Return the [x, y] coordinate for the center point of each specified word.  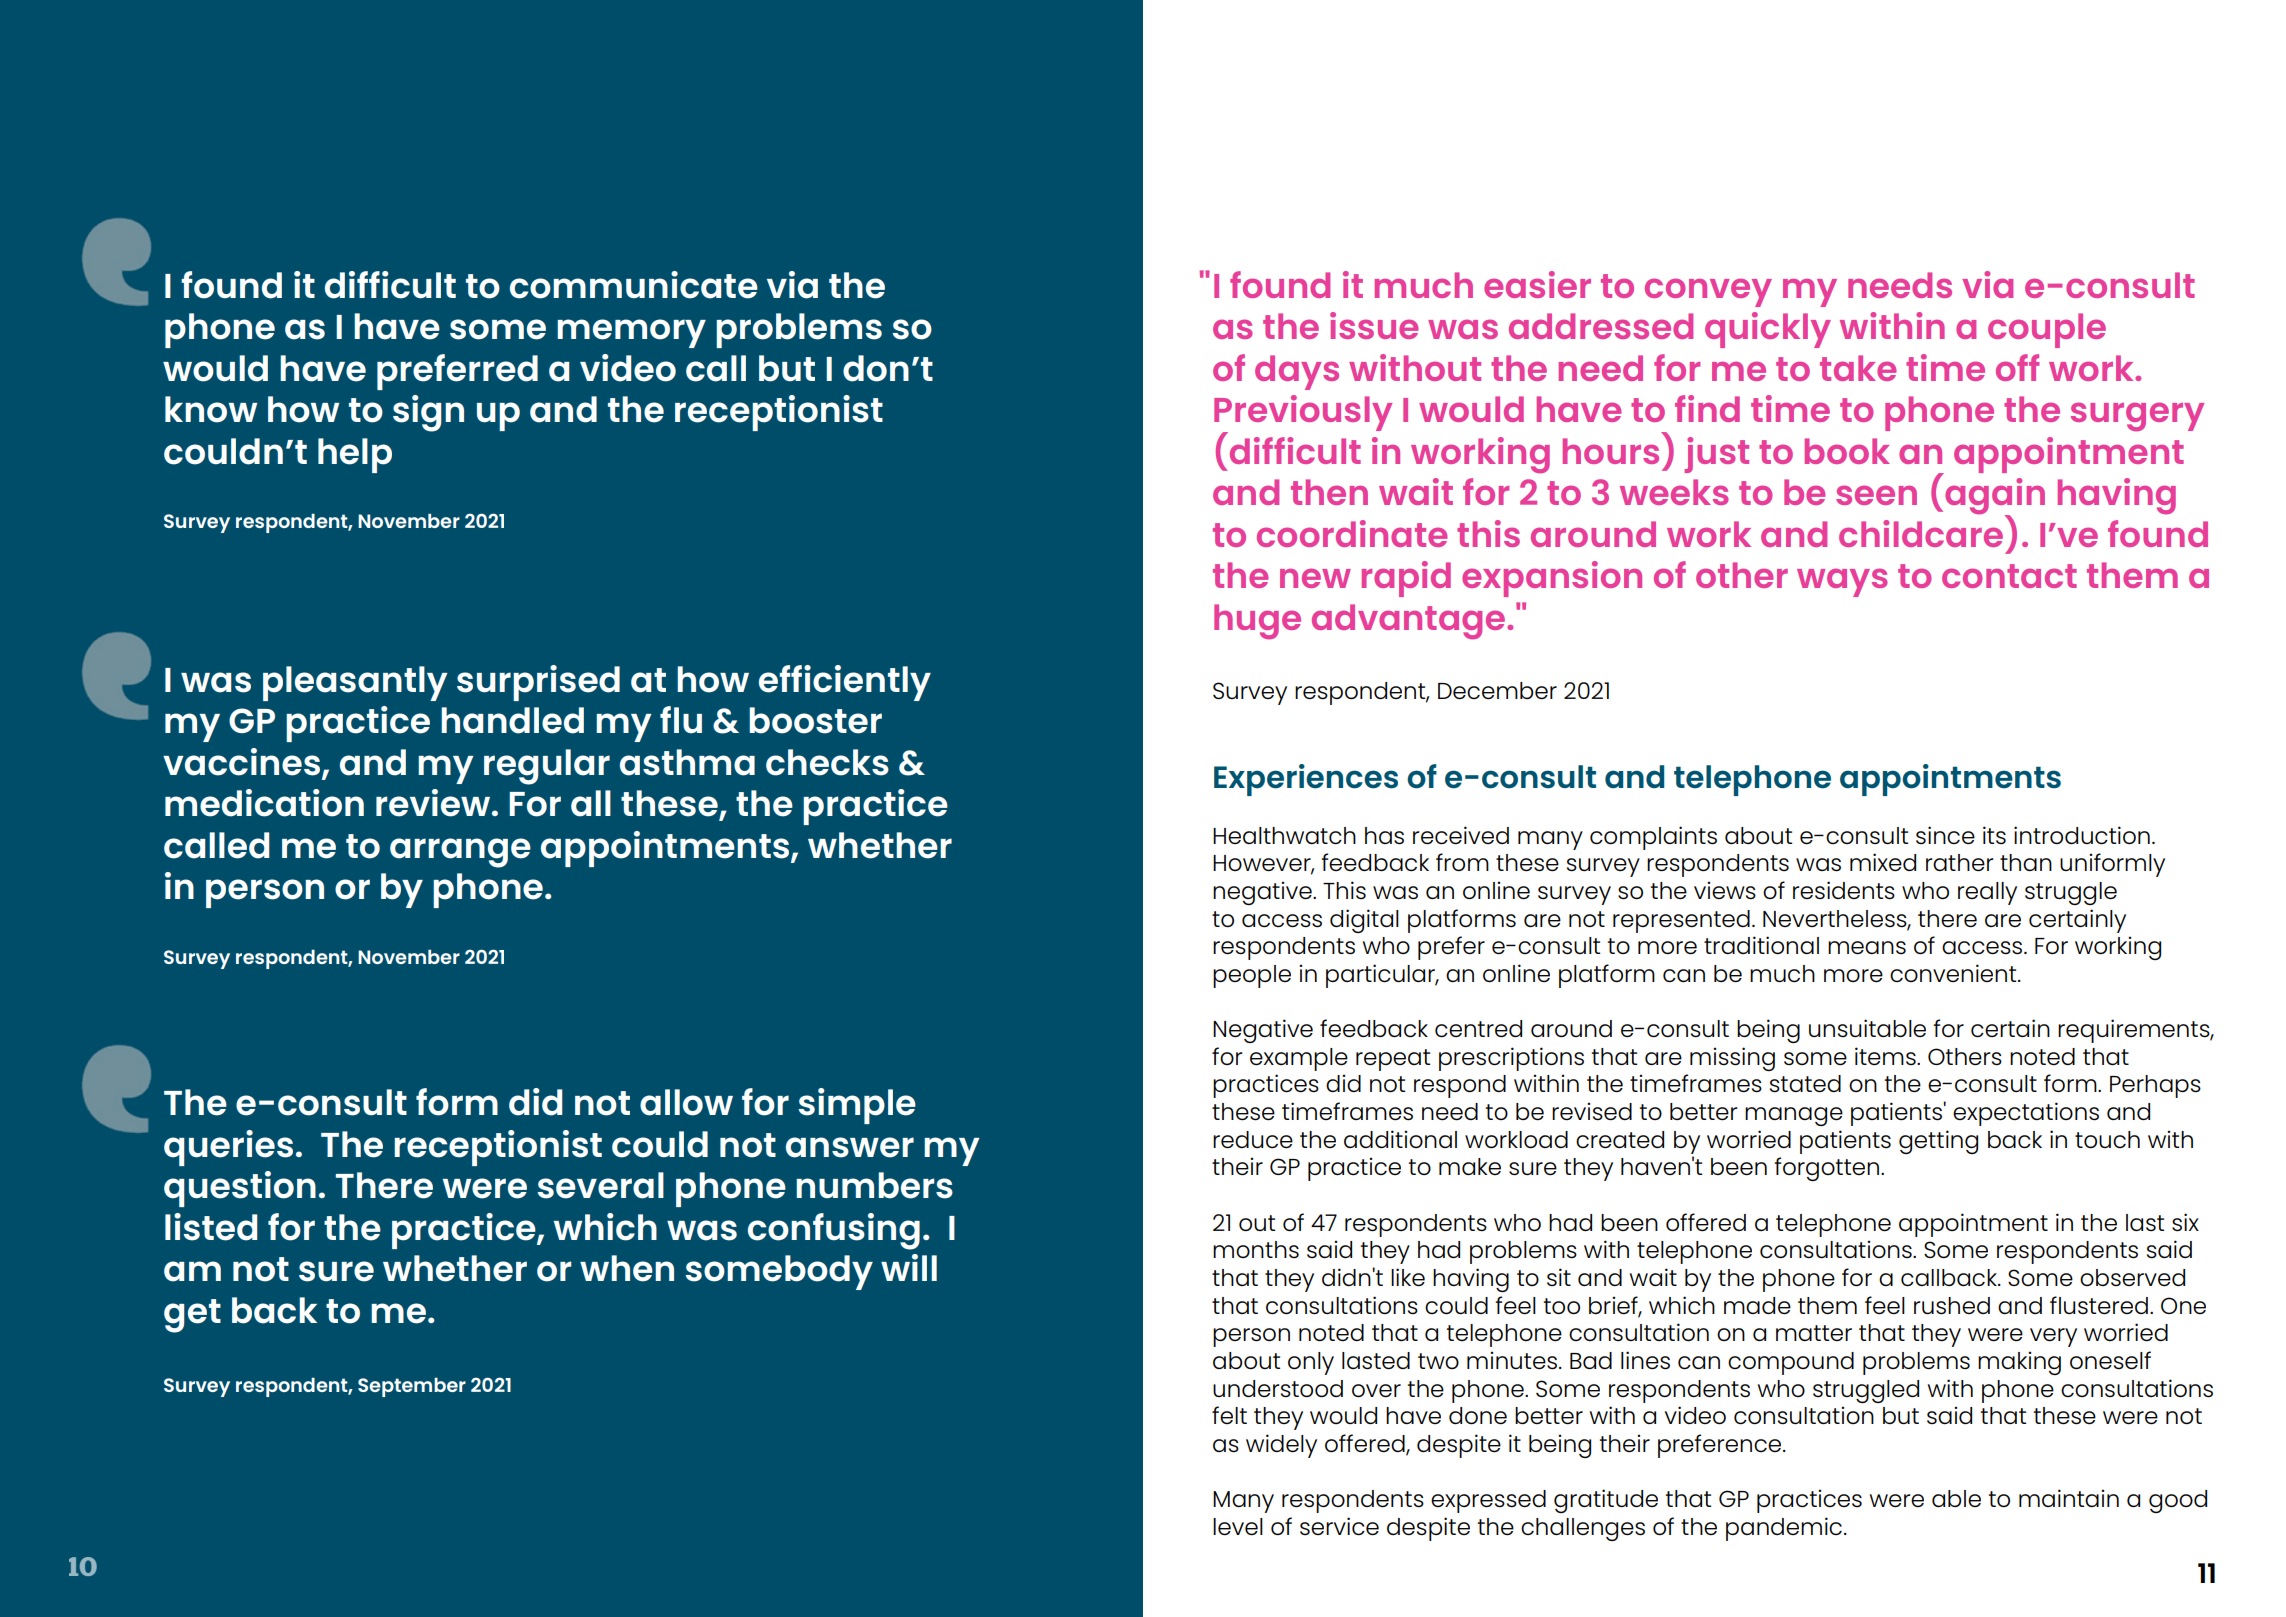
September [412, 1387]
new [1315, 578]
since [1945, 835]
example [1299, 1059]
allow [686, 1102]
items [1886, 1056]
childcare [1921, 533]
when [627, 1268]
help [355, 455]
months [1256, 1249]
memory [631, 333]
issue [1374, 325]
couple [2047, 330]
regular [547, 767]
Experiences [1306, 780]
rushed [1952, 1306]
